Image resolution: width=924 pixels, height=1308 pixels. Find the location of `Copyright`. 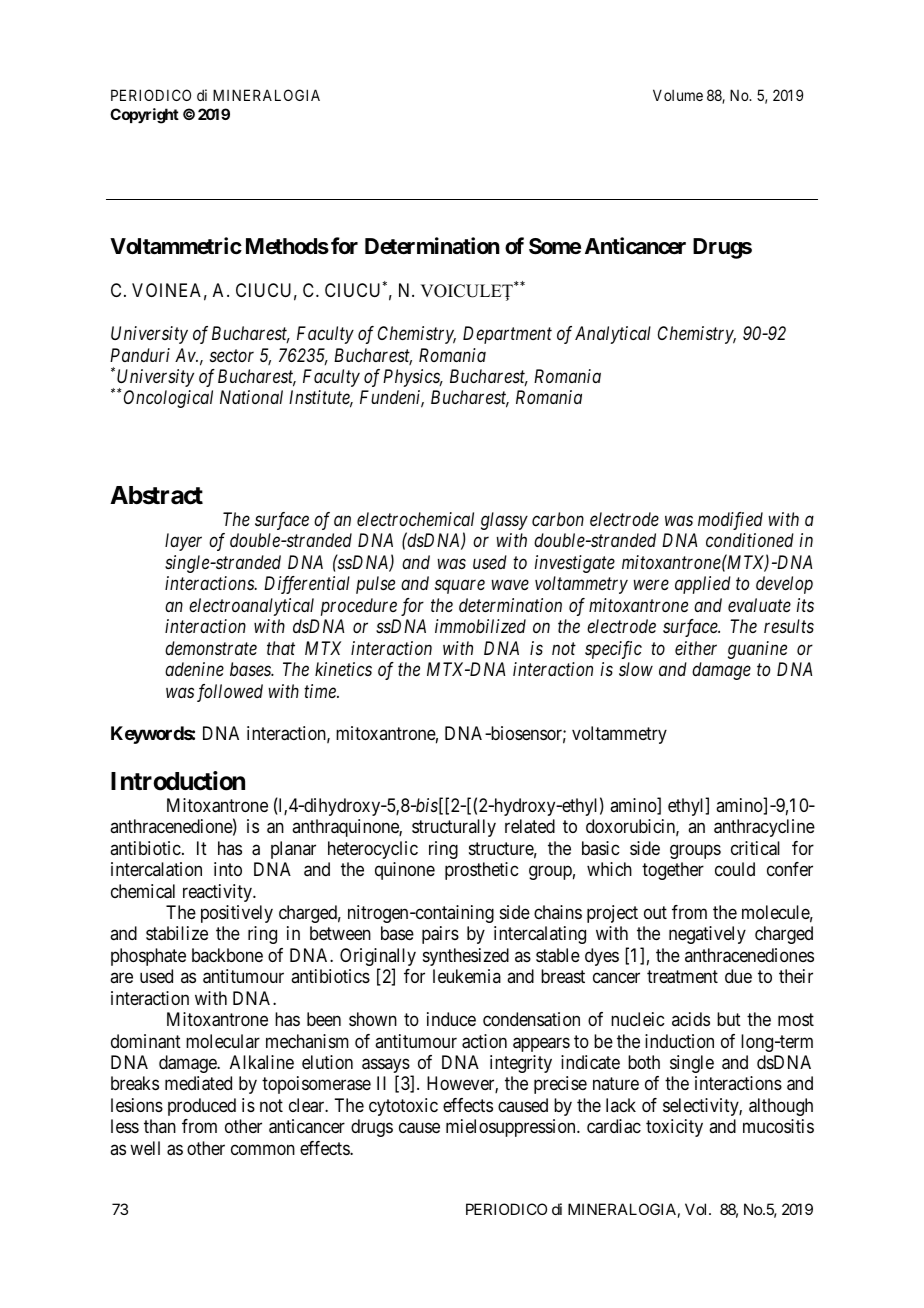

Copyright is located at coordinates (144, 116).
